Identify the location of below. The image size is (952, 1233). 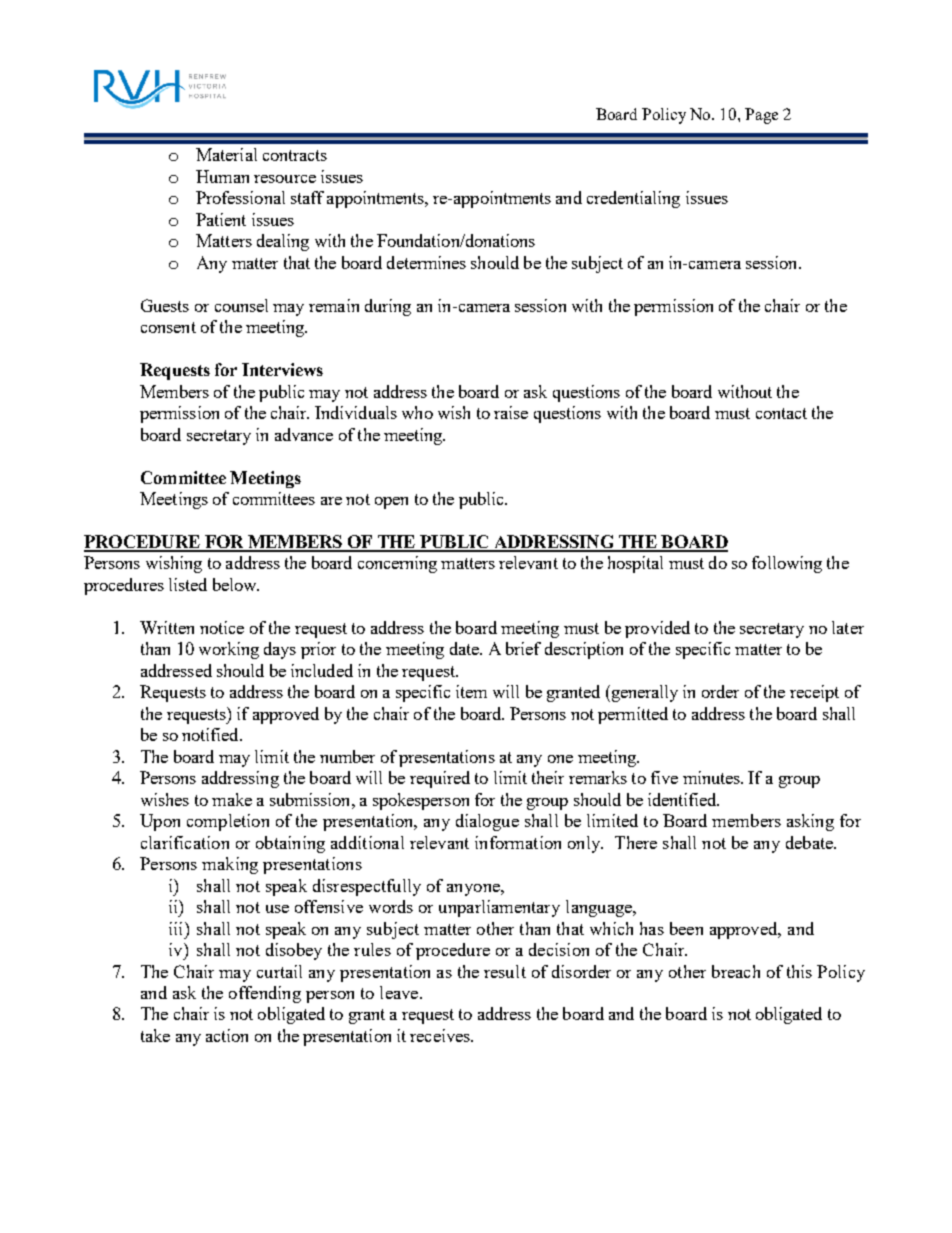
(236, 584).
